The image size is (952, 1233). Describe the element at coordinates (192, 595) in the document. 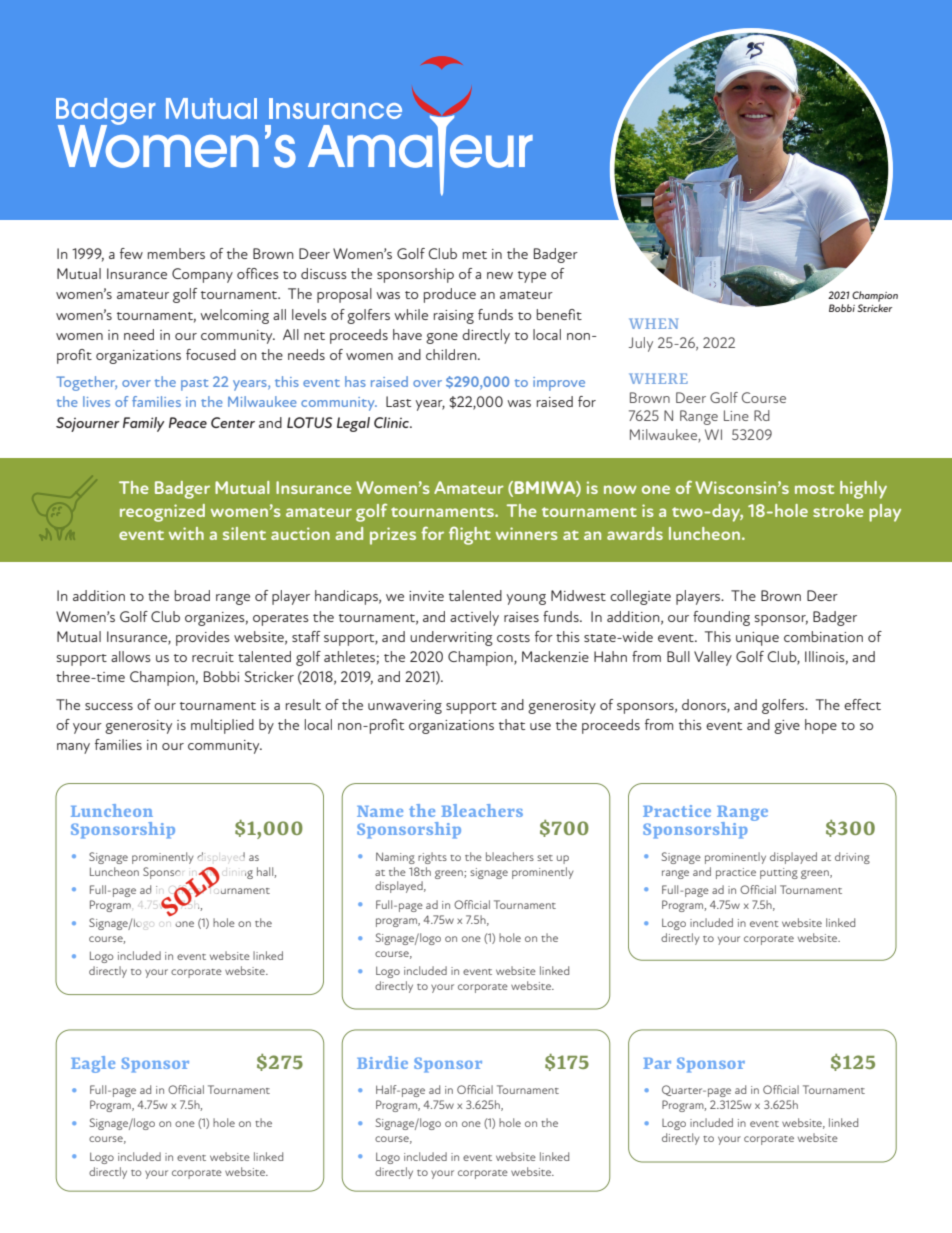

I see `broad` at that location.
